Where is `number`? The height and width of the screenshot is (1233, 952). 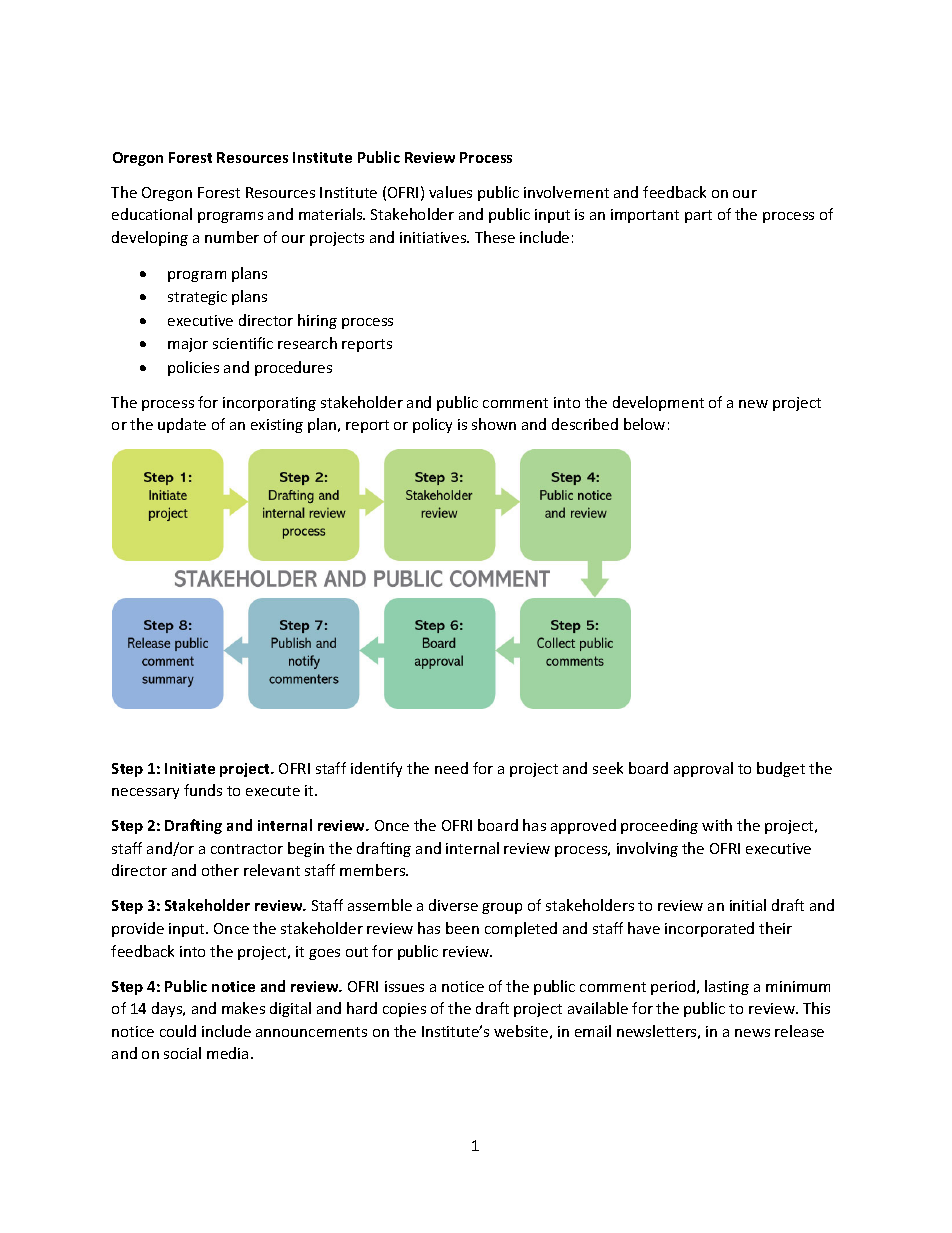
number is located at coordinates (232, 237).
